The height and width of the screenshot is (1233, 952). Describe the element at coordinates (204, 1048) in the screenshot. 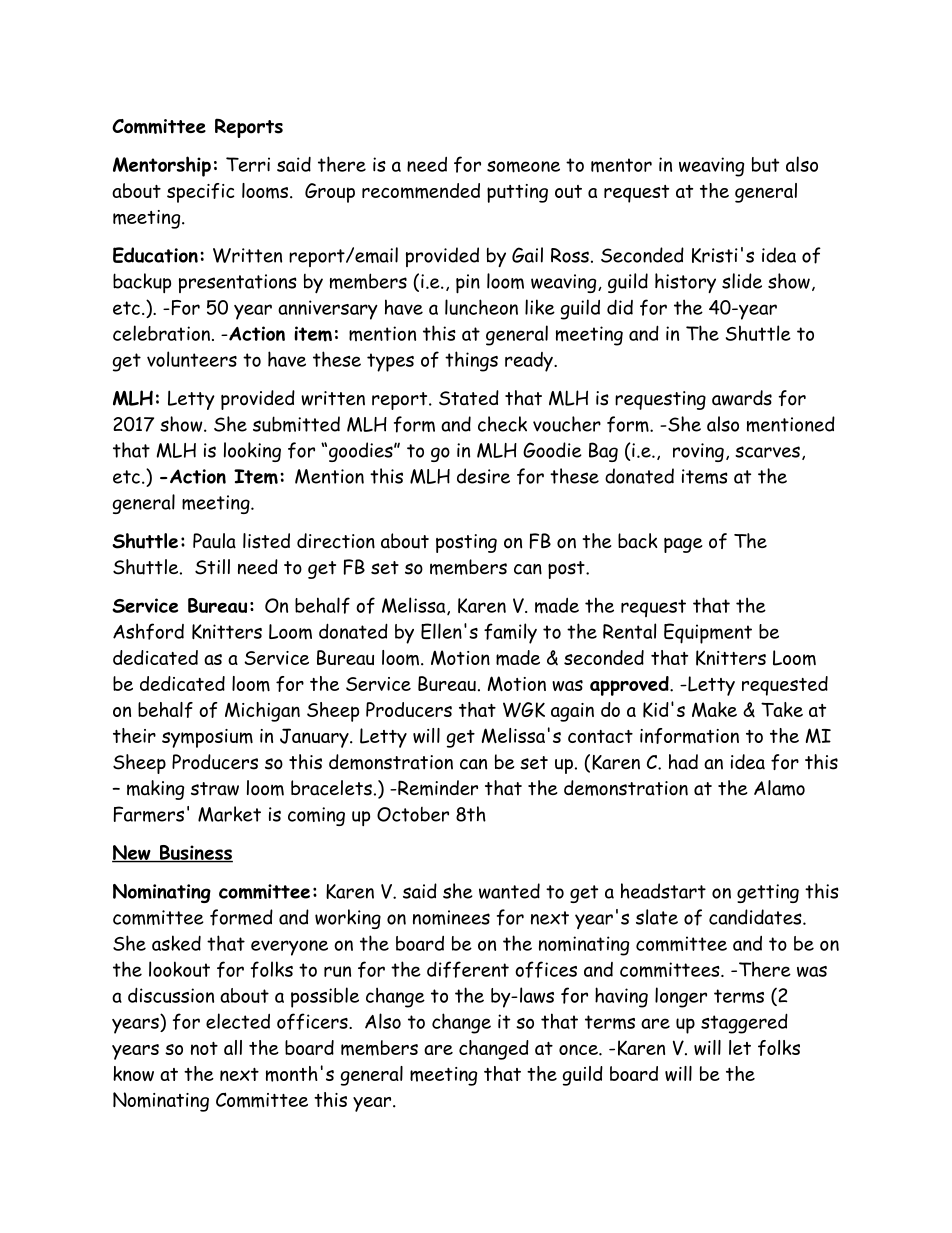

I see `not` at that location.
